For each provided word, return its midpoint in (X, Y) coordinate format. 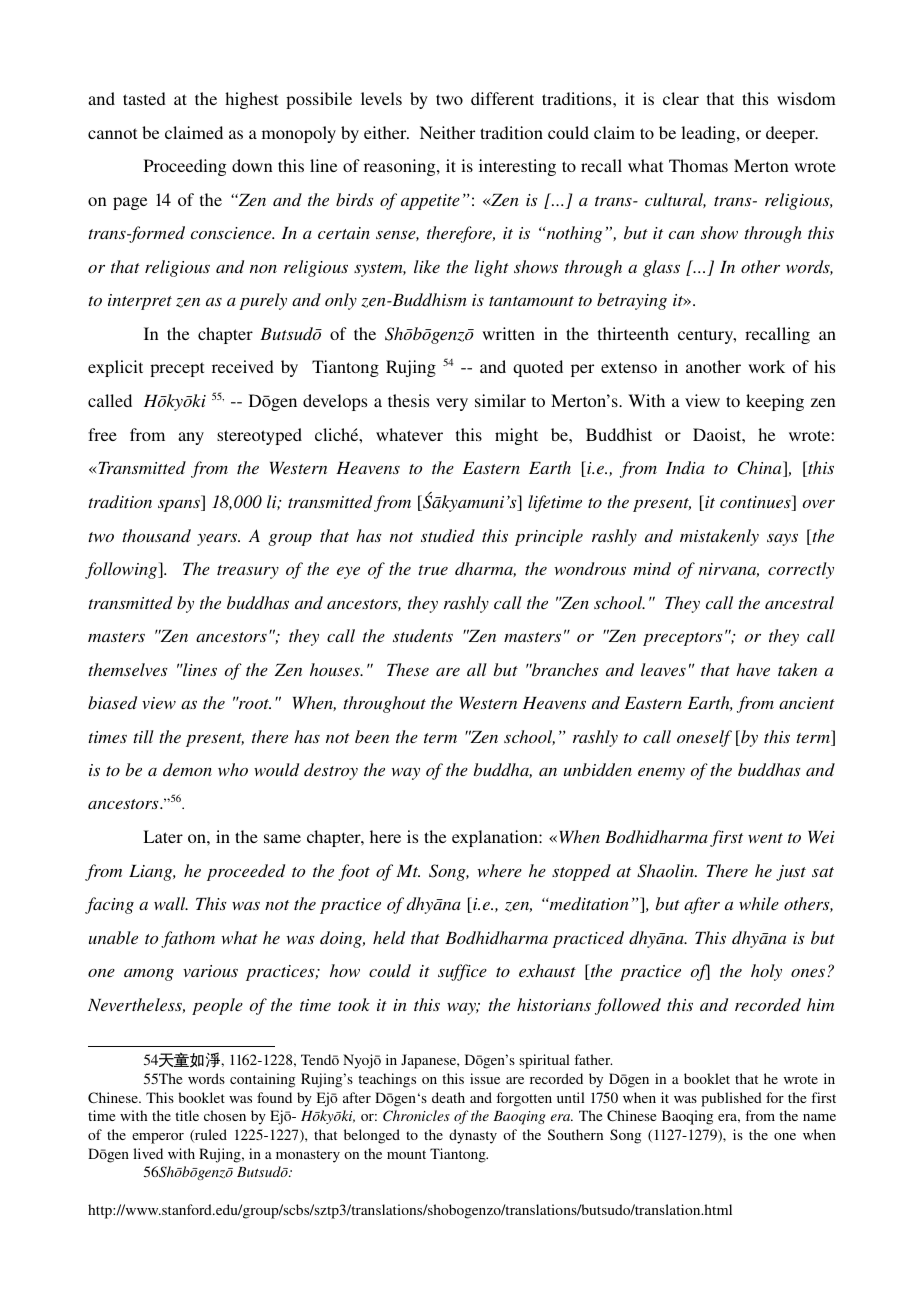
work (766, 366)
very (452, 404)
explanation (496, 838)
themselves (128, 669)
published (731, 1099)
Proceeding (185, 167)
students (423, 635)
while (759, 903)
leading (709, 134)
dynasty (473, 1136)
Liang (152, 873)
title (187, 1115)
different (502, 98)
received (243, 366)
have (753, 669)
